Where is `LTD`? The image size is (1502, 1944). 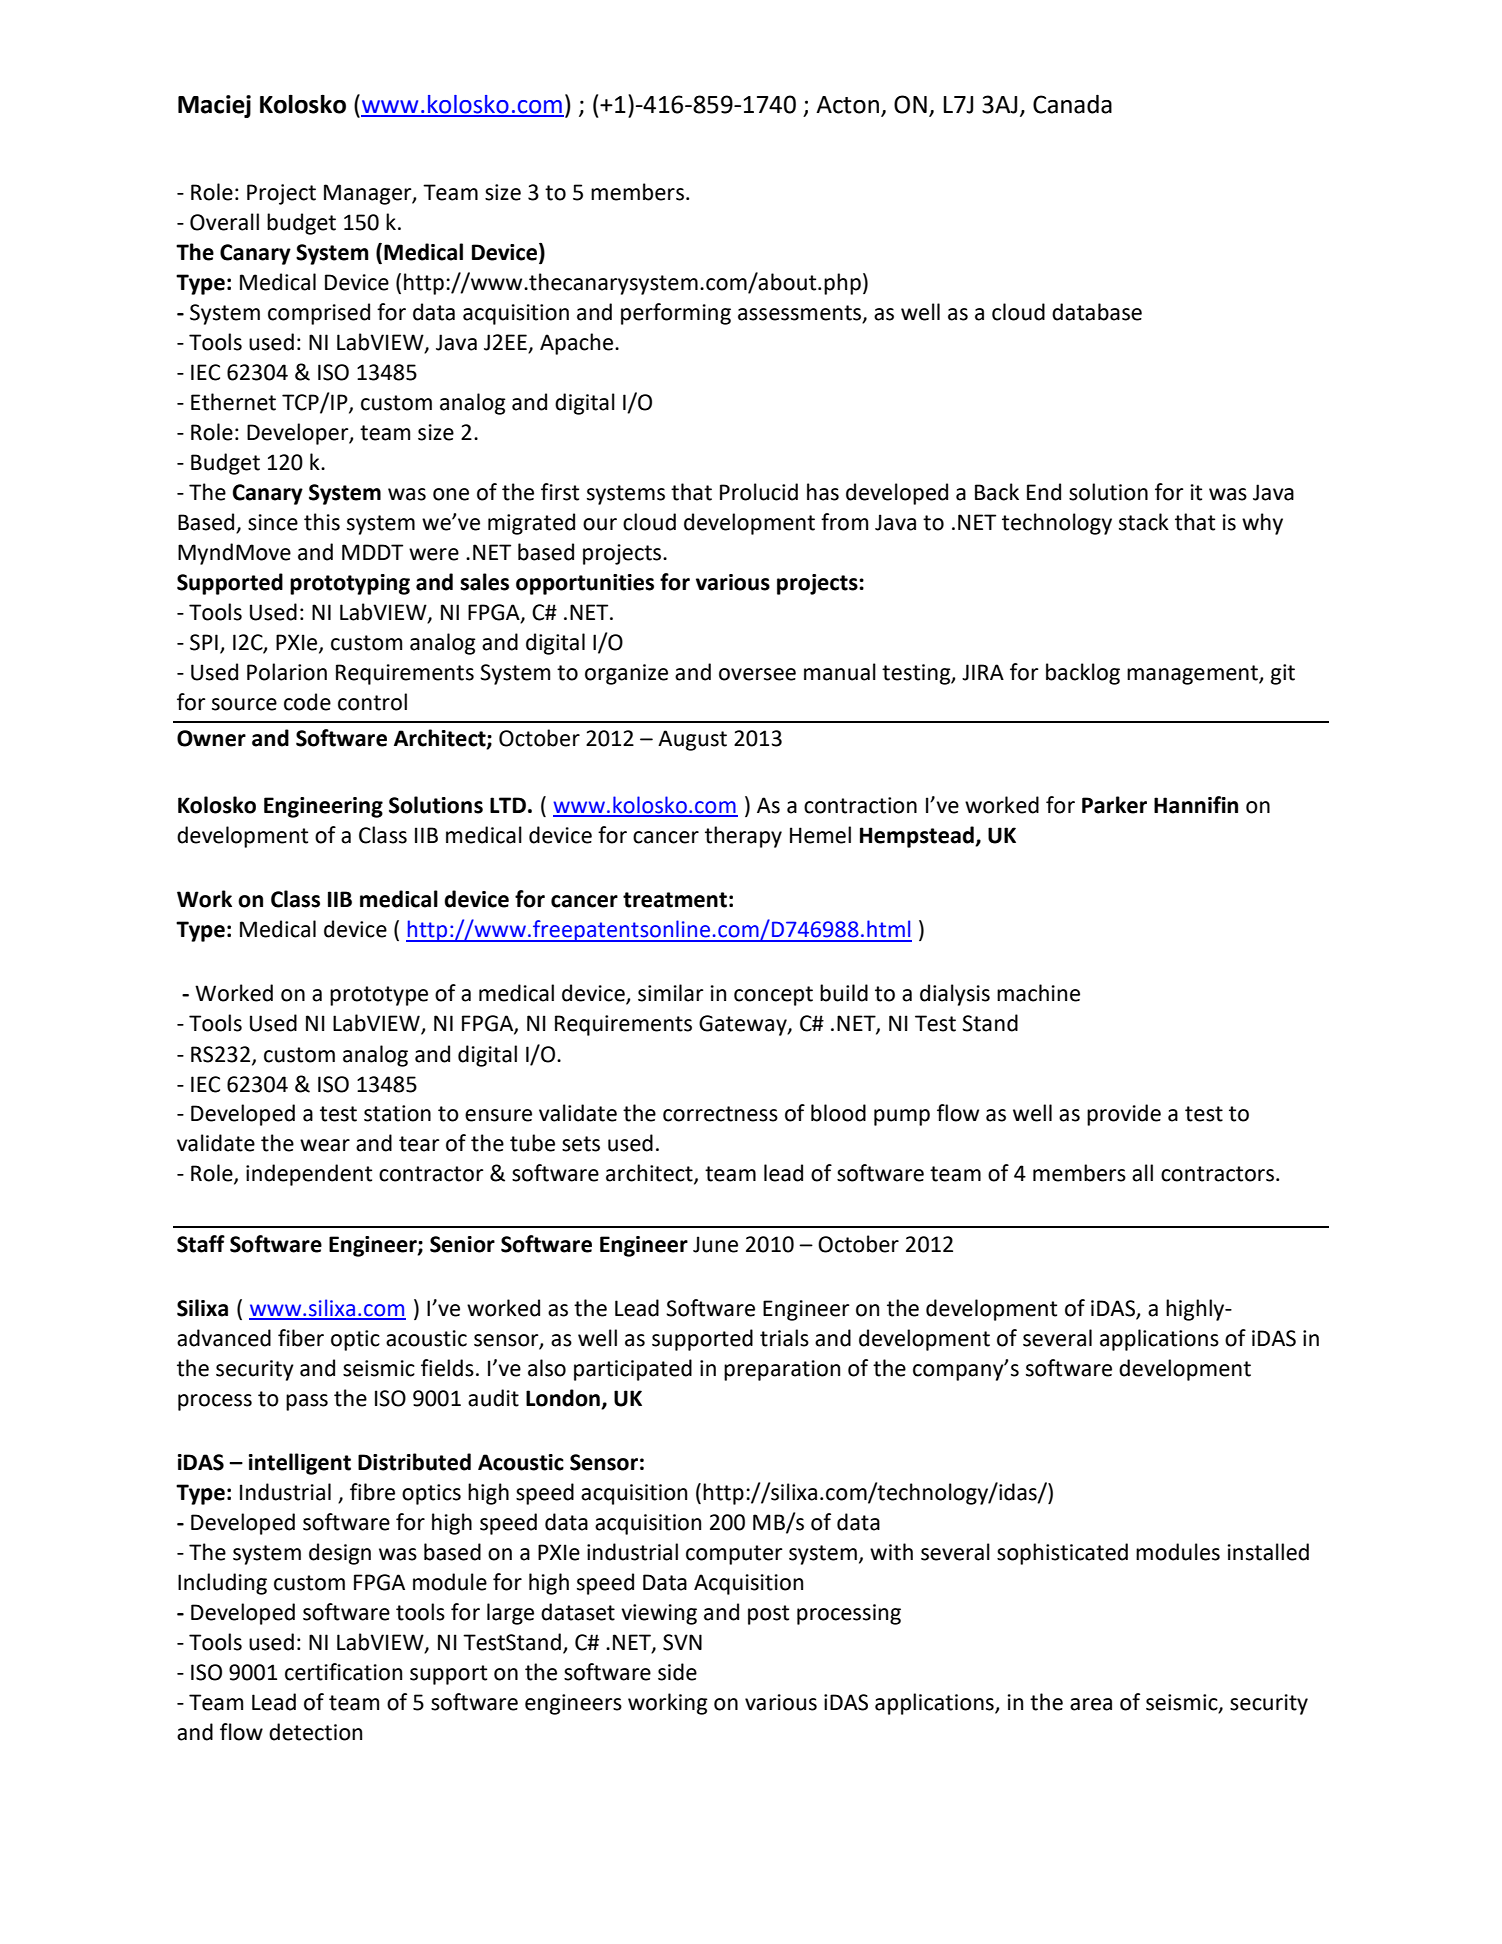 LTD is located at coordinates (508, 805).
